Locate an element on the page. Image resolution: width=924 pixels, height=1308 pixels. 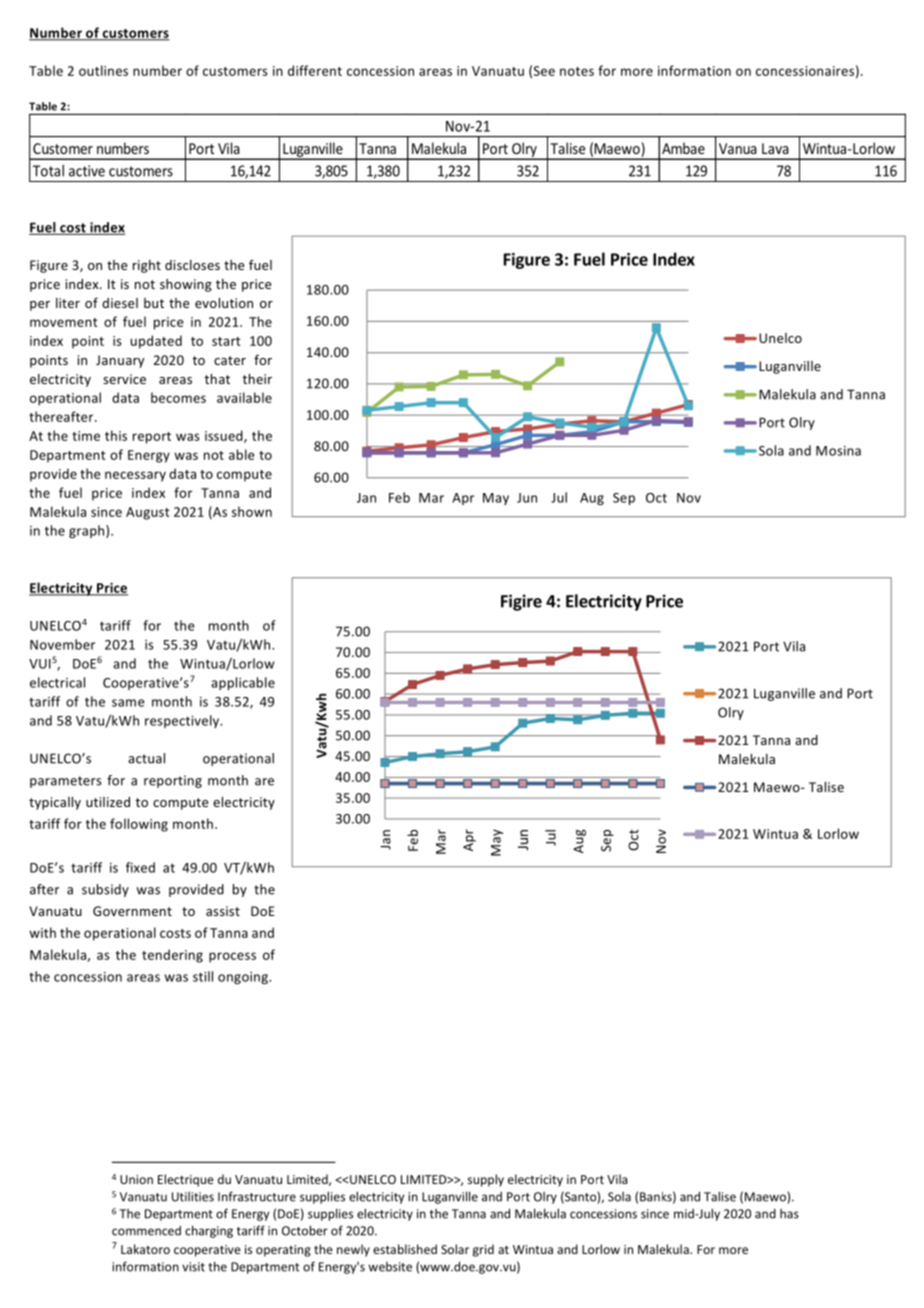
ongoing is located at coordinates (244, 978).
